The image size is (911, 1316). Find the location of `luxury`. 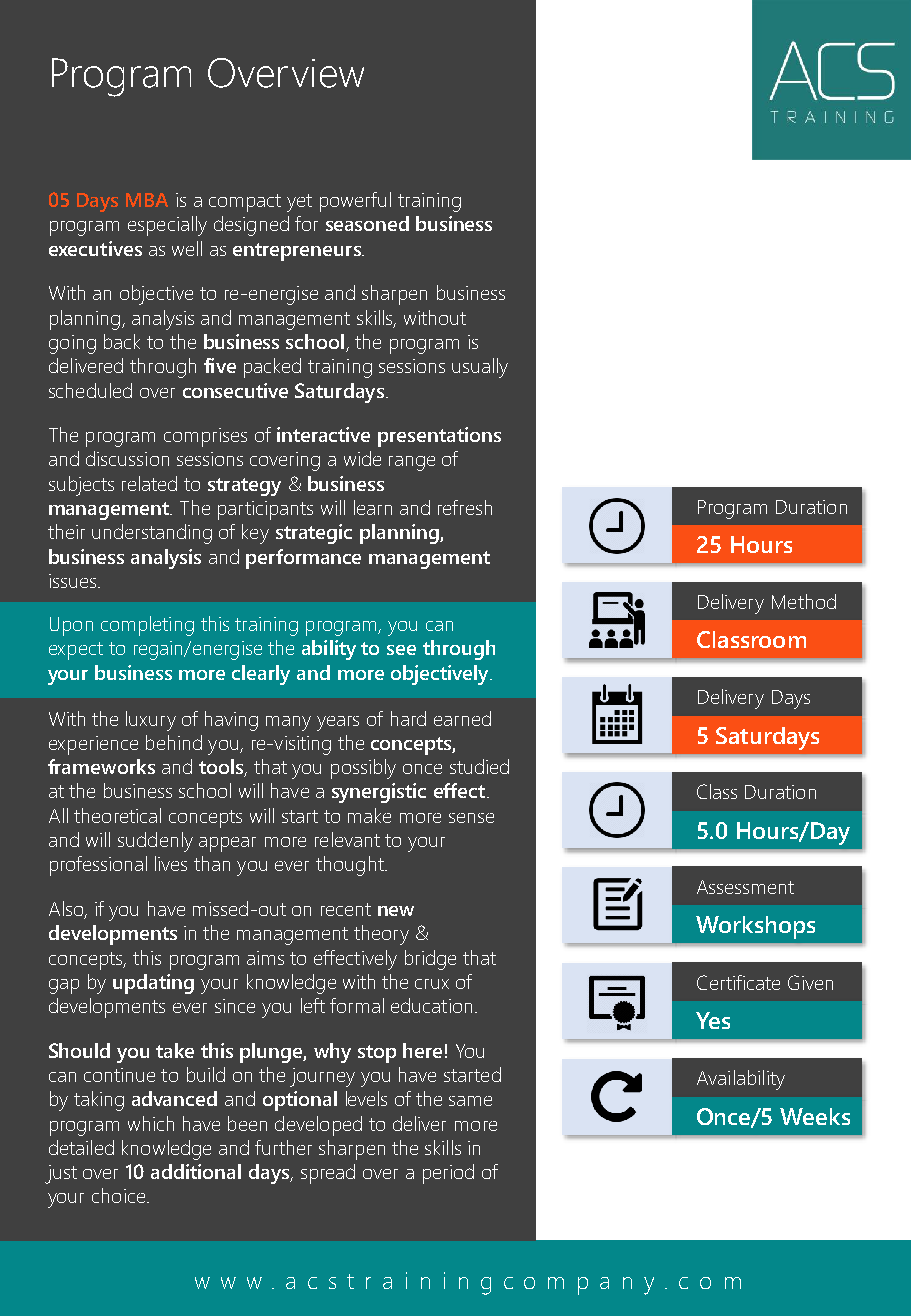

luxury is located at coordinates (151, 721).
